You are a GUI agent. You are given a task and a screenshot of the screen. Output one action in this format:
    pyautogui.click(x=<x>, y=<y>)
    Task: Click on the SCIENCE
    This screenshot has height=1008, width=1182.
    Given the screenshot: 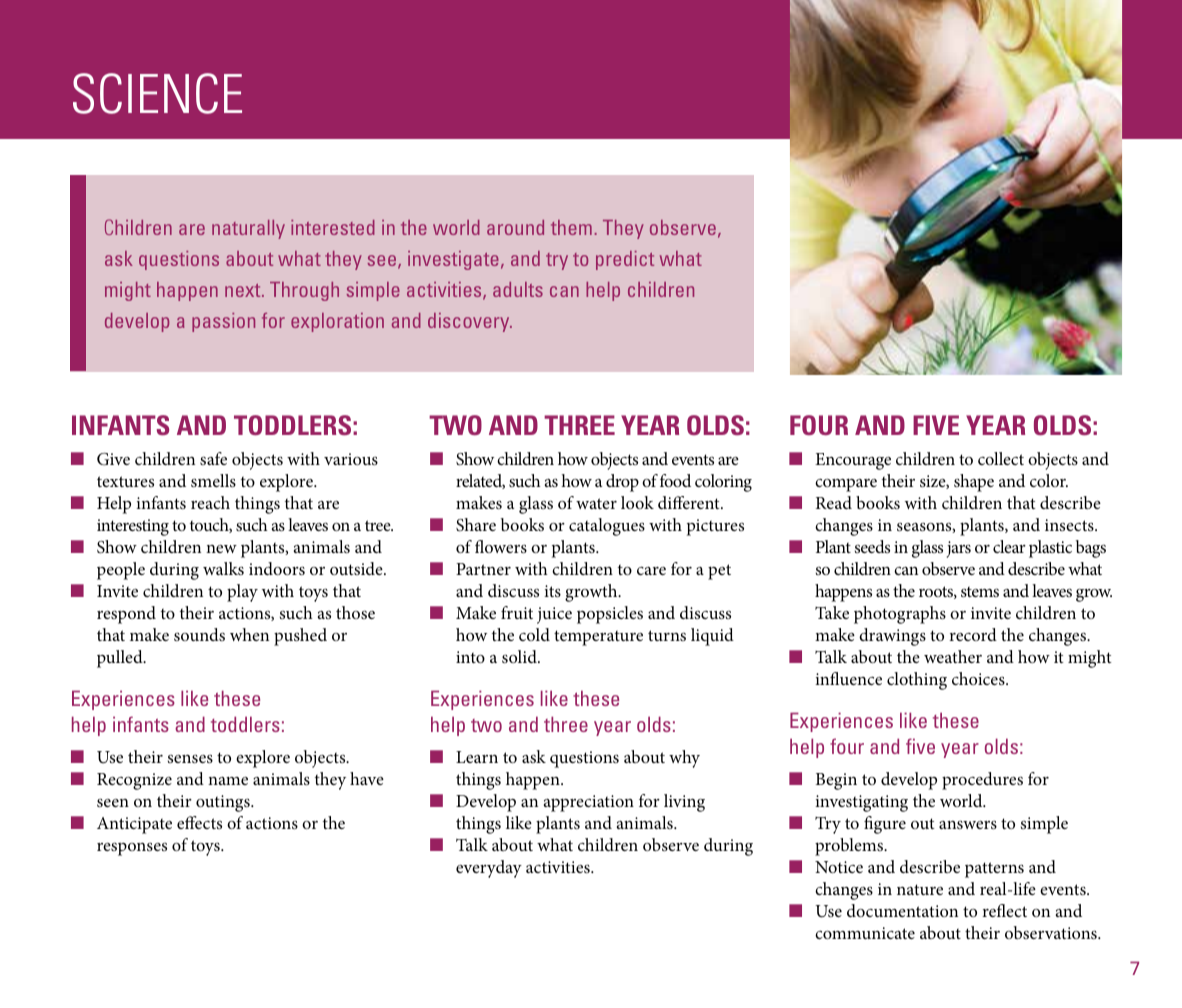 What is the action you would take?
    pyautogui.click(x=157, y=93)
